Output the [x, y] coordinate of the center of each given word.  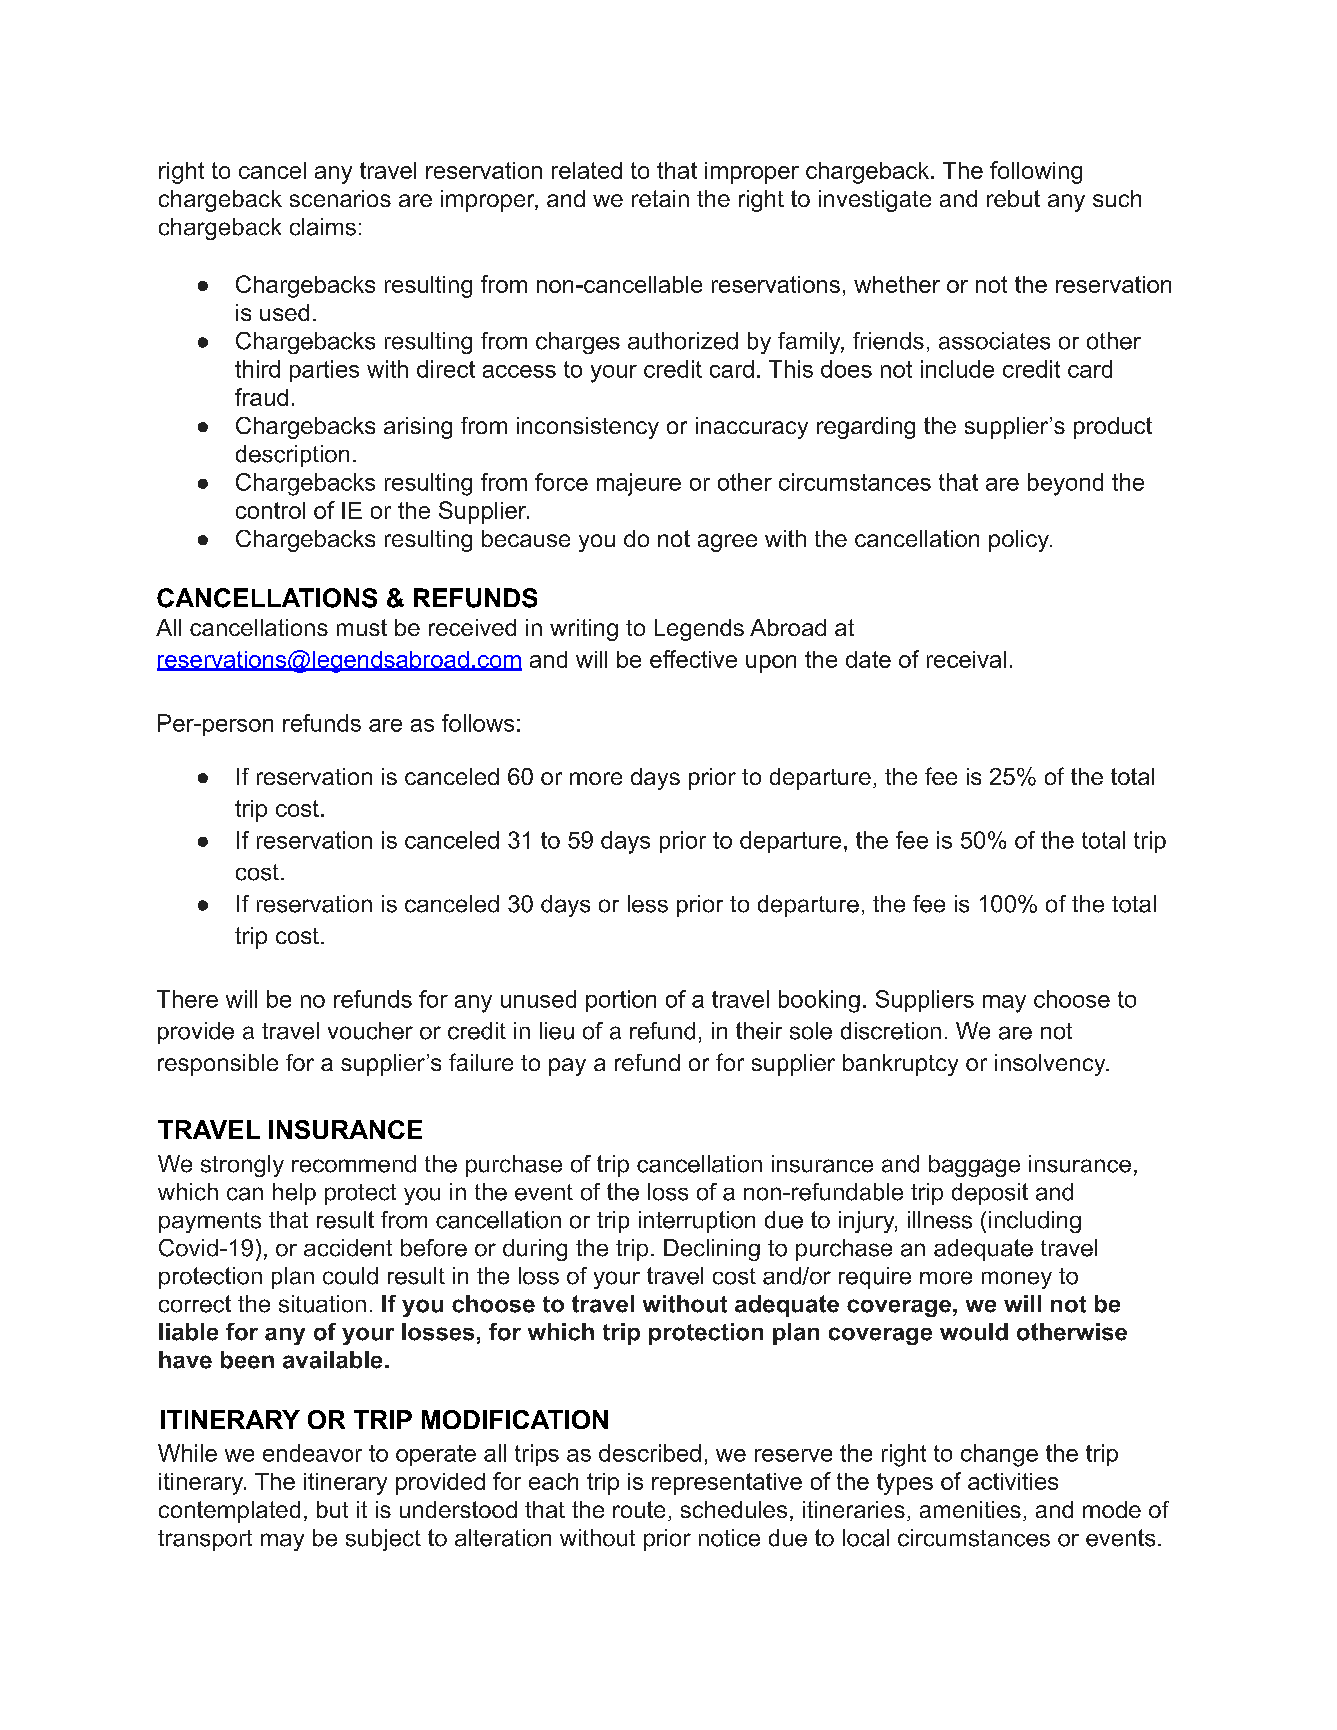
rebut [1013, 198]
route [639, 1509]
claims [323, 227]
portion [621, 1001]
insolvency [1051, 1065]
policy [1020, 541]
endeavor [312, 1453]
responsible [218, 1065]
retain [660, 198]
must [362, 627]
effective [693, 659]
